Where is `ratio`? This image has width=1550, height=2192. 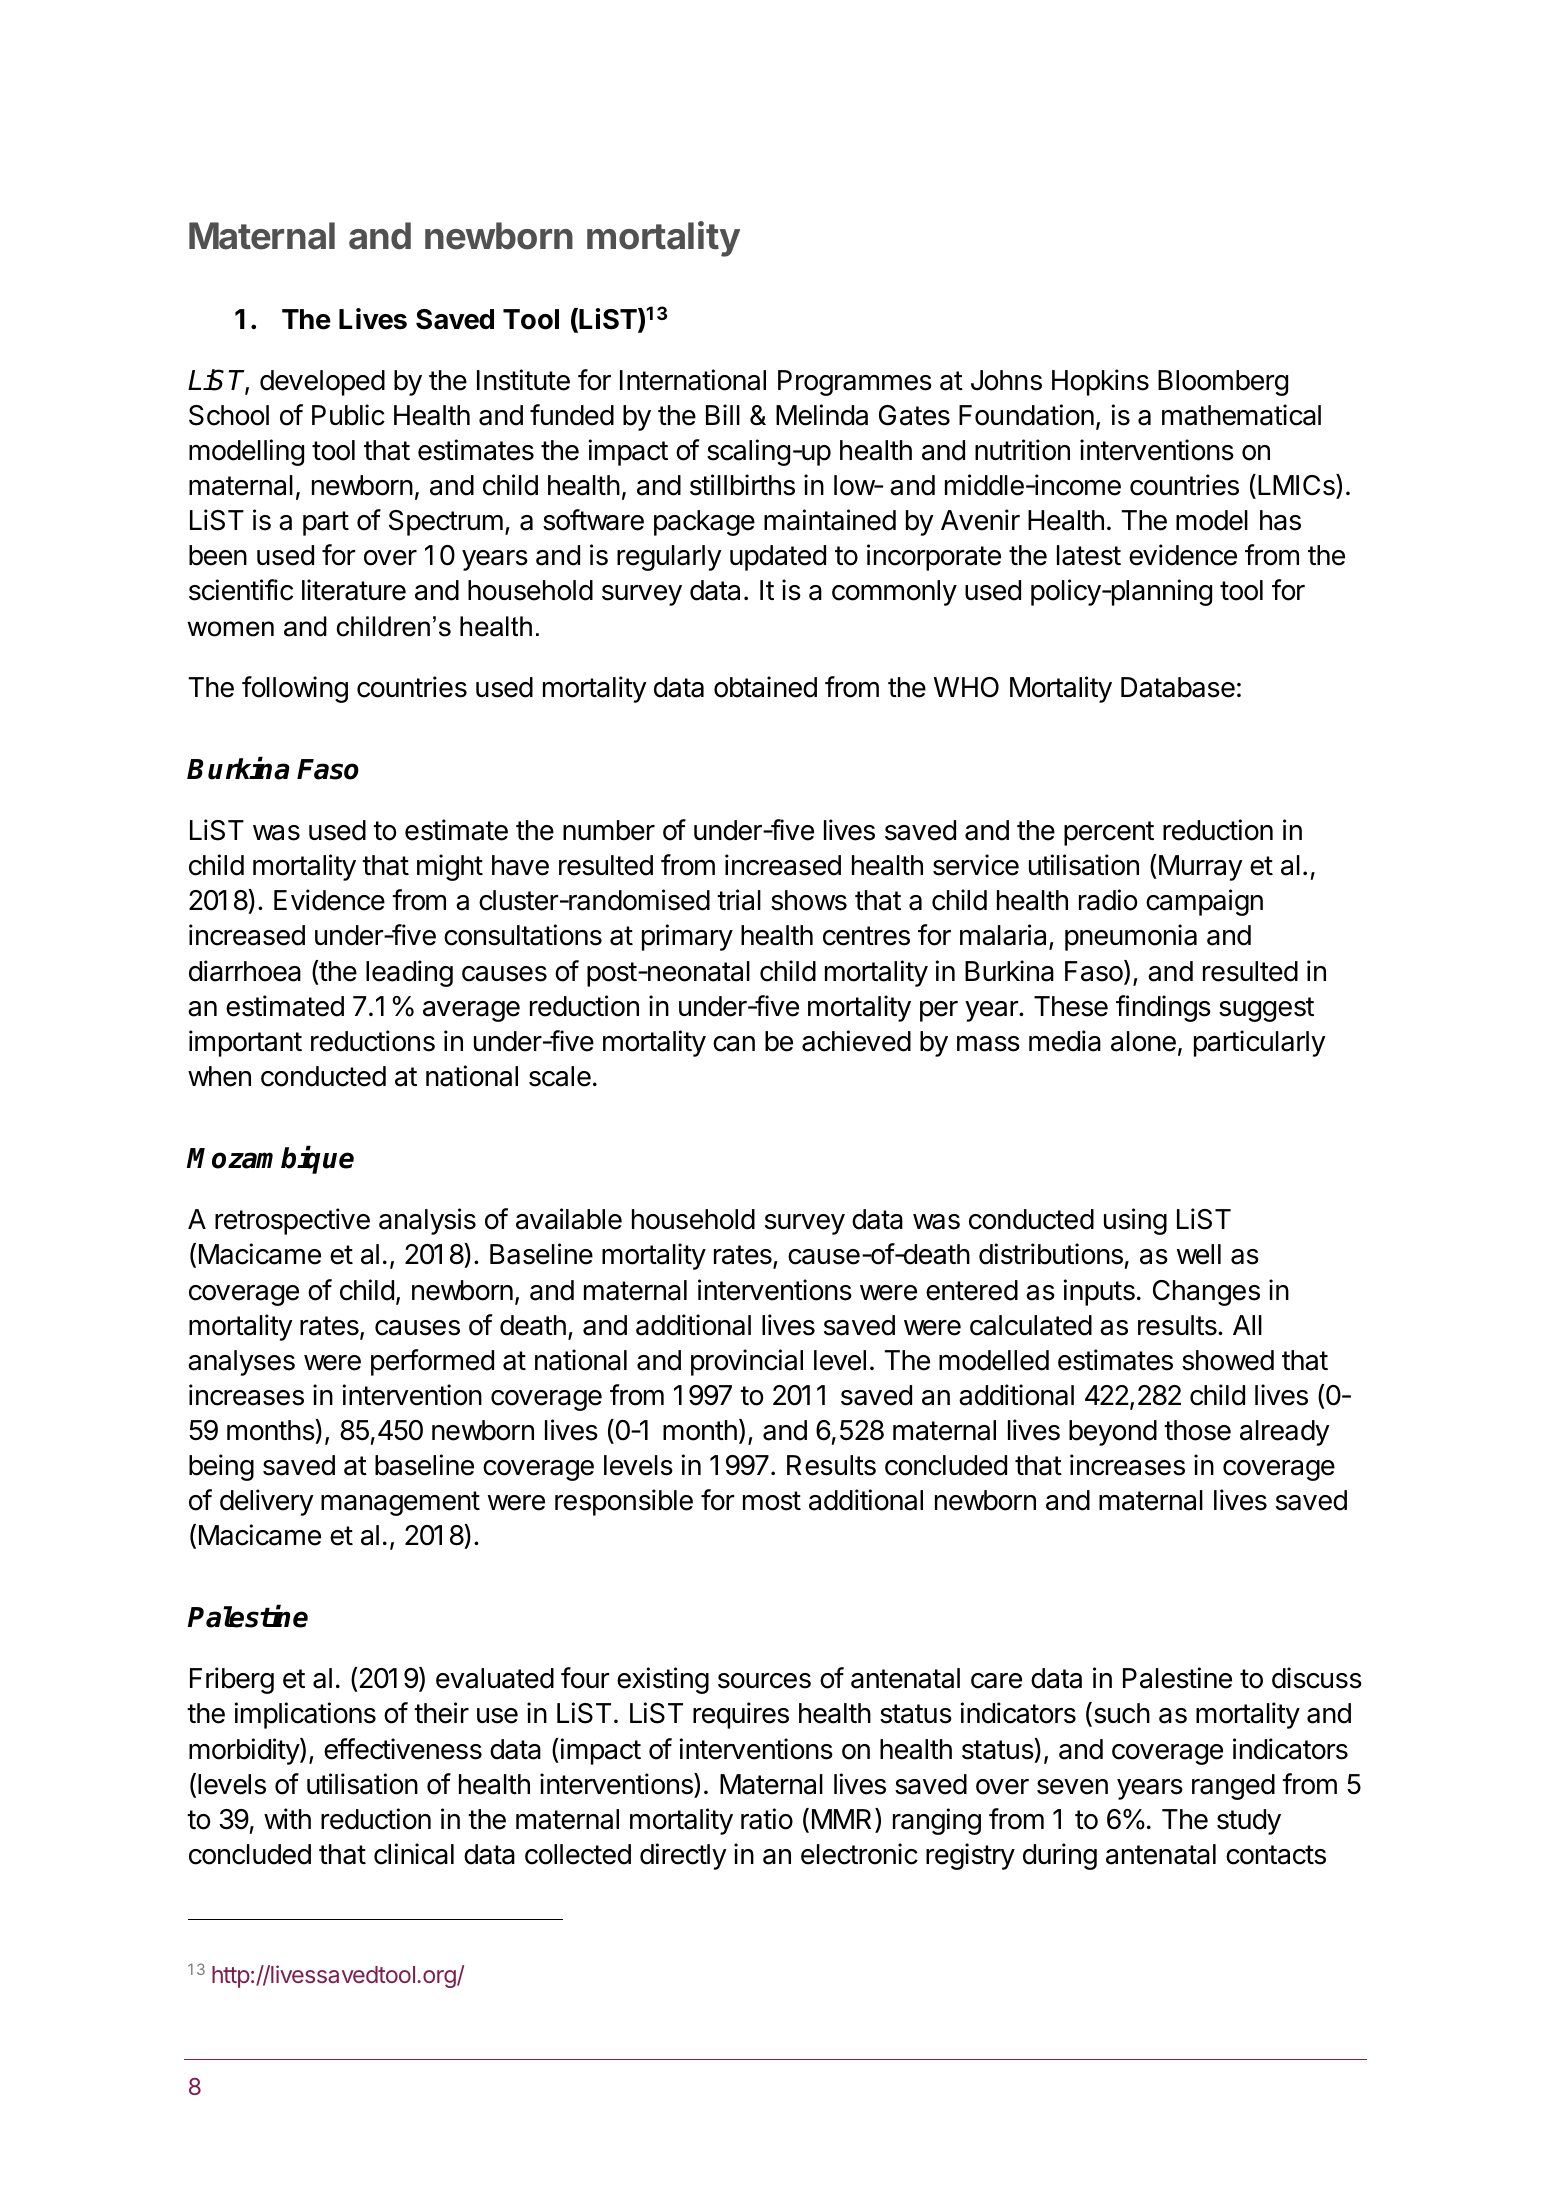
ratio is located at coordinates (767, 1819).
